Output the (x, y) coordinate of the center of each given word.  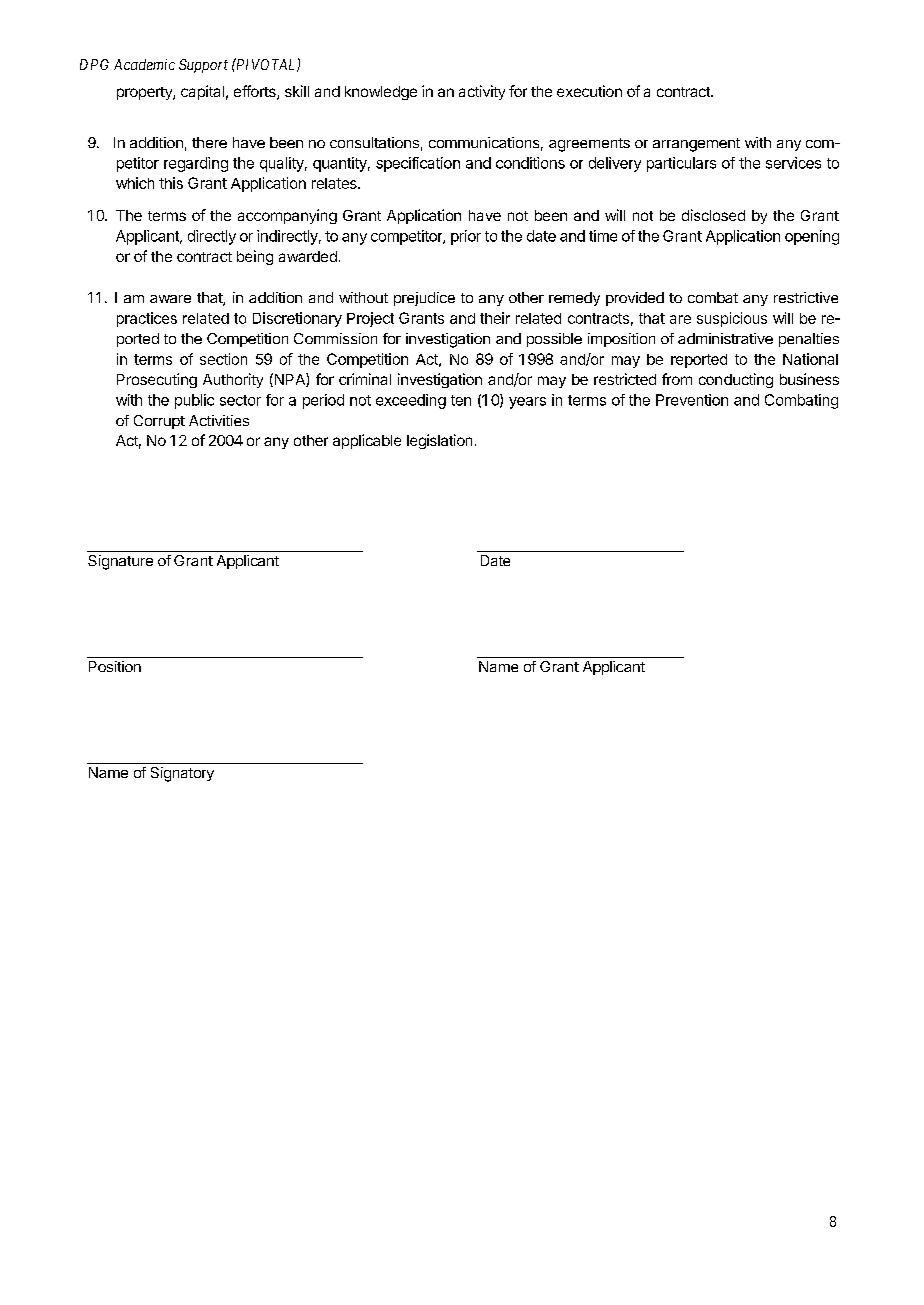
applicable (367, 441)
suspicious (732, 319)
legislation (439, 441)
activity (482, 92)
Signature (120, 562)
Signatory (182, 774)
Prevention (692, 400)
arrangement (696, 145)
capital (202, 92)
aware (170, 299)
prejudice (424, 299)
